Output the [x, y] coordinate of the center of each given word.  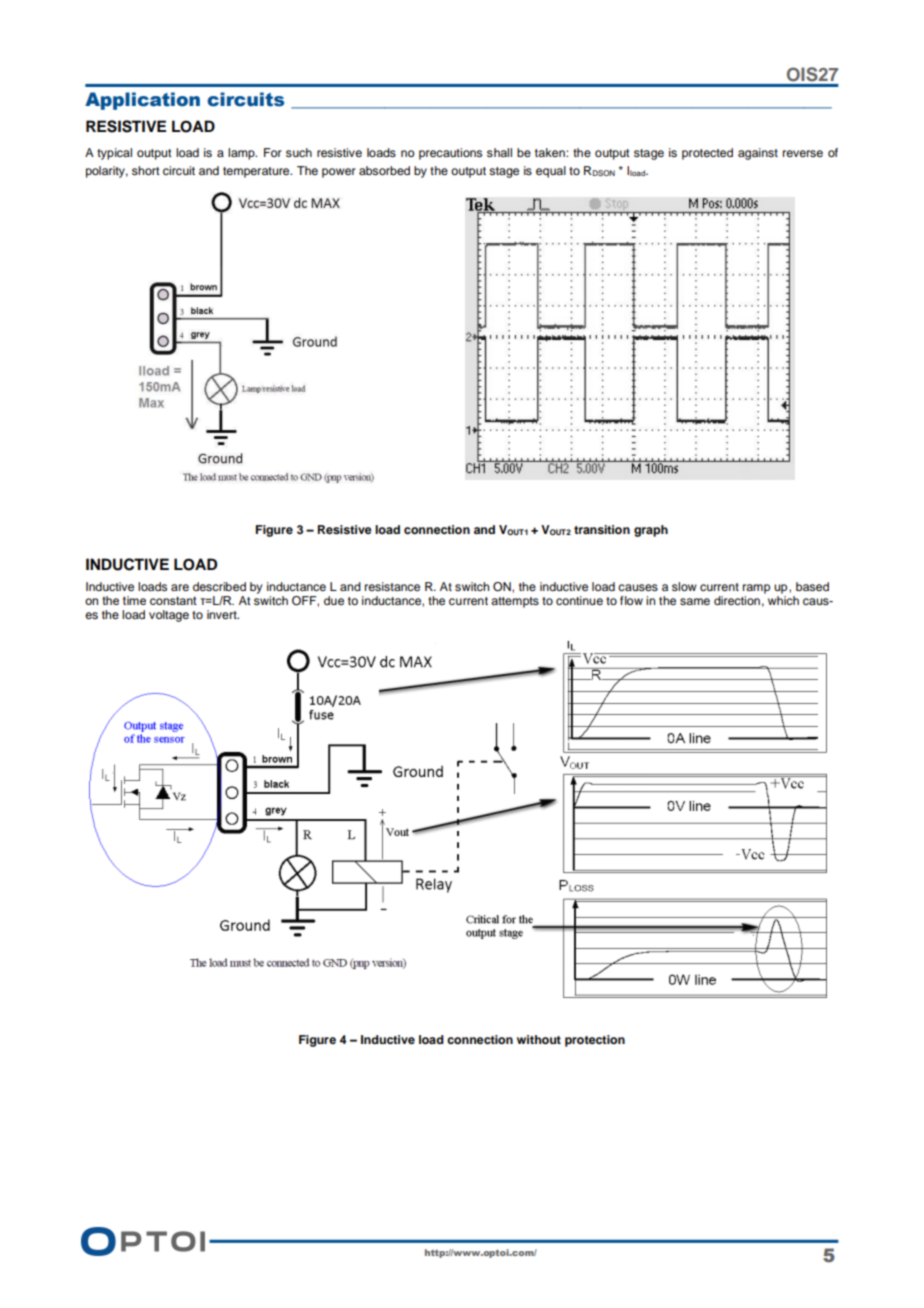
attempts [515, 602]
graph [651, 531]
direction [737, 600]
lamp [242, 154]
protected [707, 154]
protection [595, 1041]
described [219, 586]
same [695, 601]
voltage [169, 616]
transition [602, 529]
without [539, 1039]
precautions [450, 154]
